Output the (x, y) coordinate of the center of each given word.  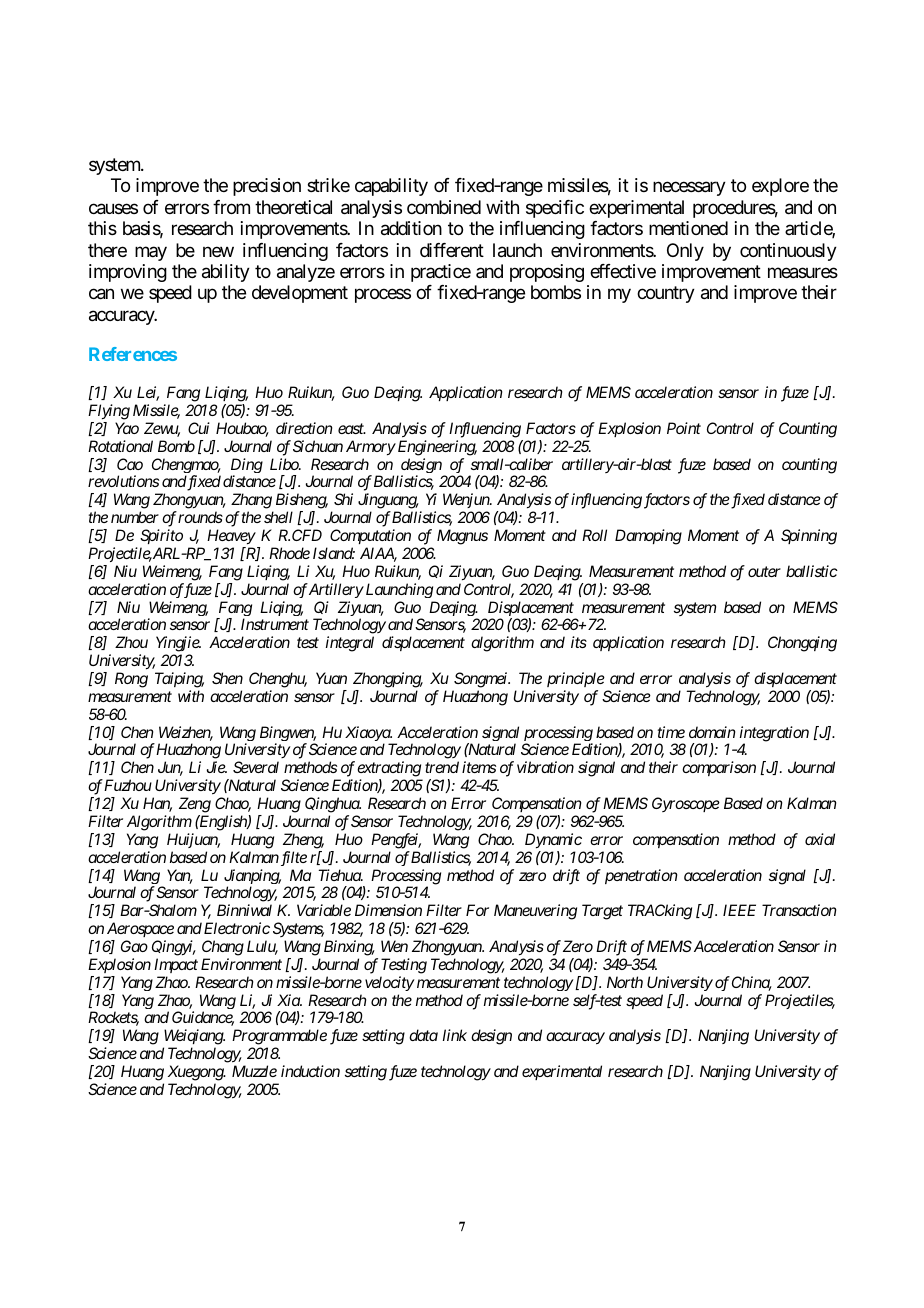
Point (684, 428)
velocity (390, 983)
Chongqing (802, 644)
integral (350, 644)
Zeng (195, 805)
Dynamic (553, 841)
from (231, 207)
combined (444, 207)
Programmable (279, 1037)
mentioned (688, 228)
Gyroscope (686, 804)
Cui (199, 428)
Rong (131, 680)
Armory (371, 448)
